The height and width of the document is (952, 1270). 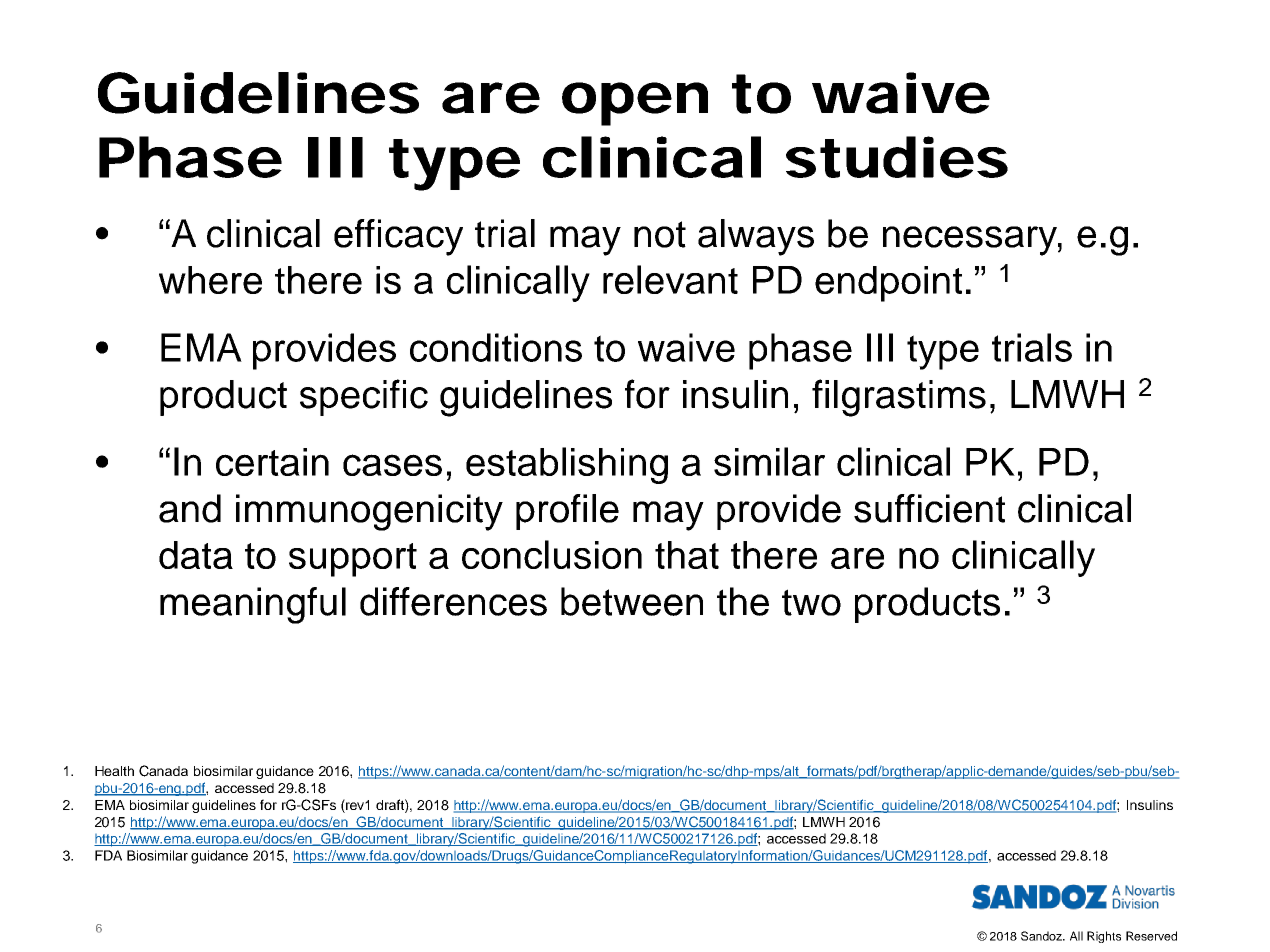 I want to click on endpoint, so click(x=888, y=284).
